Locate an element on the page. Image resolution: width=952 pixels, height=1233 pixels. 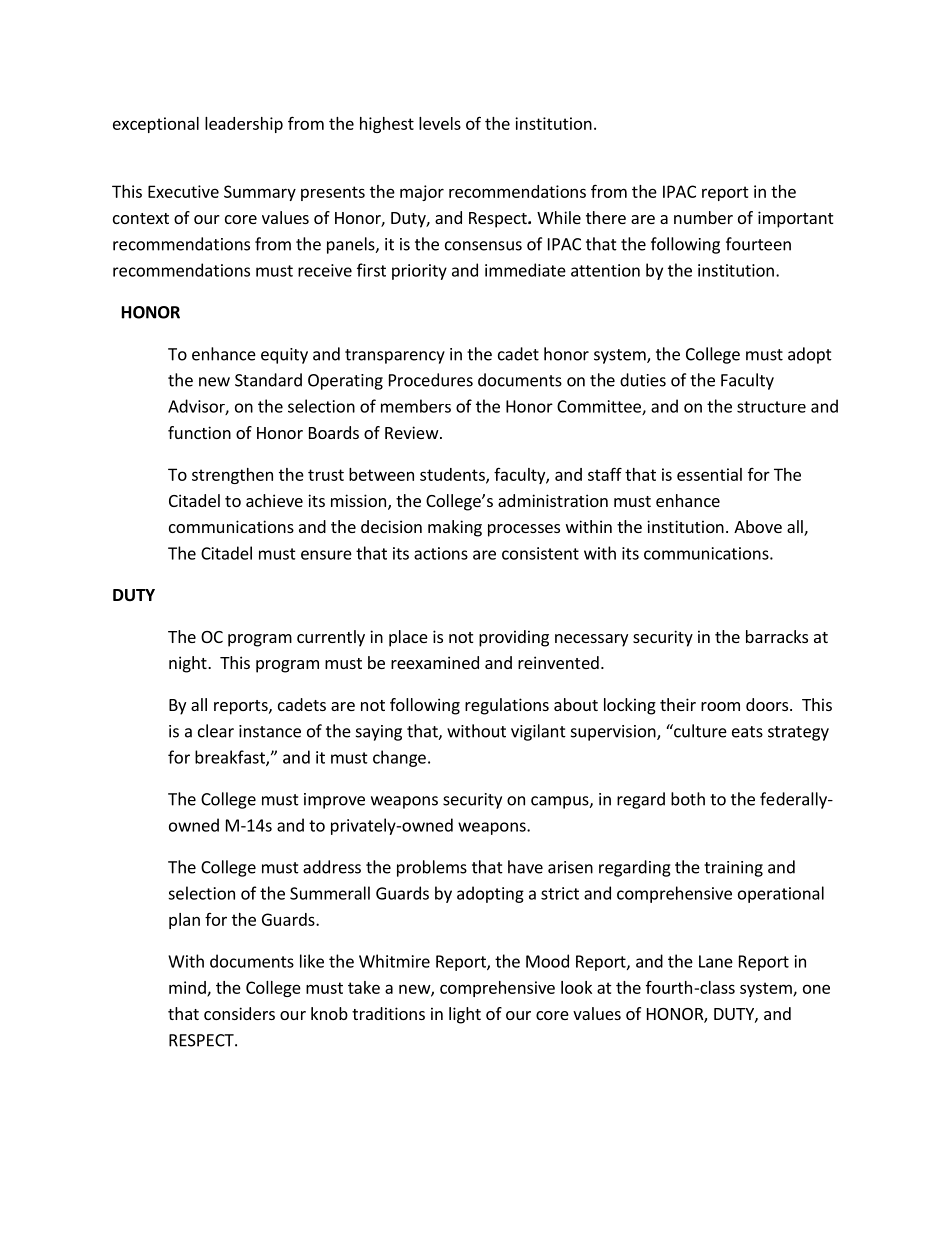
mind is located at coordinates (188, 988).
